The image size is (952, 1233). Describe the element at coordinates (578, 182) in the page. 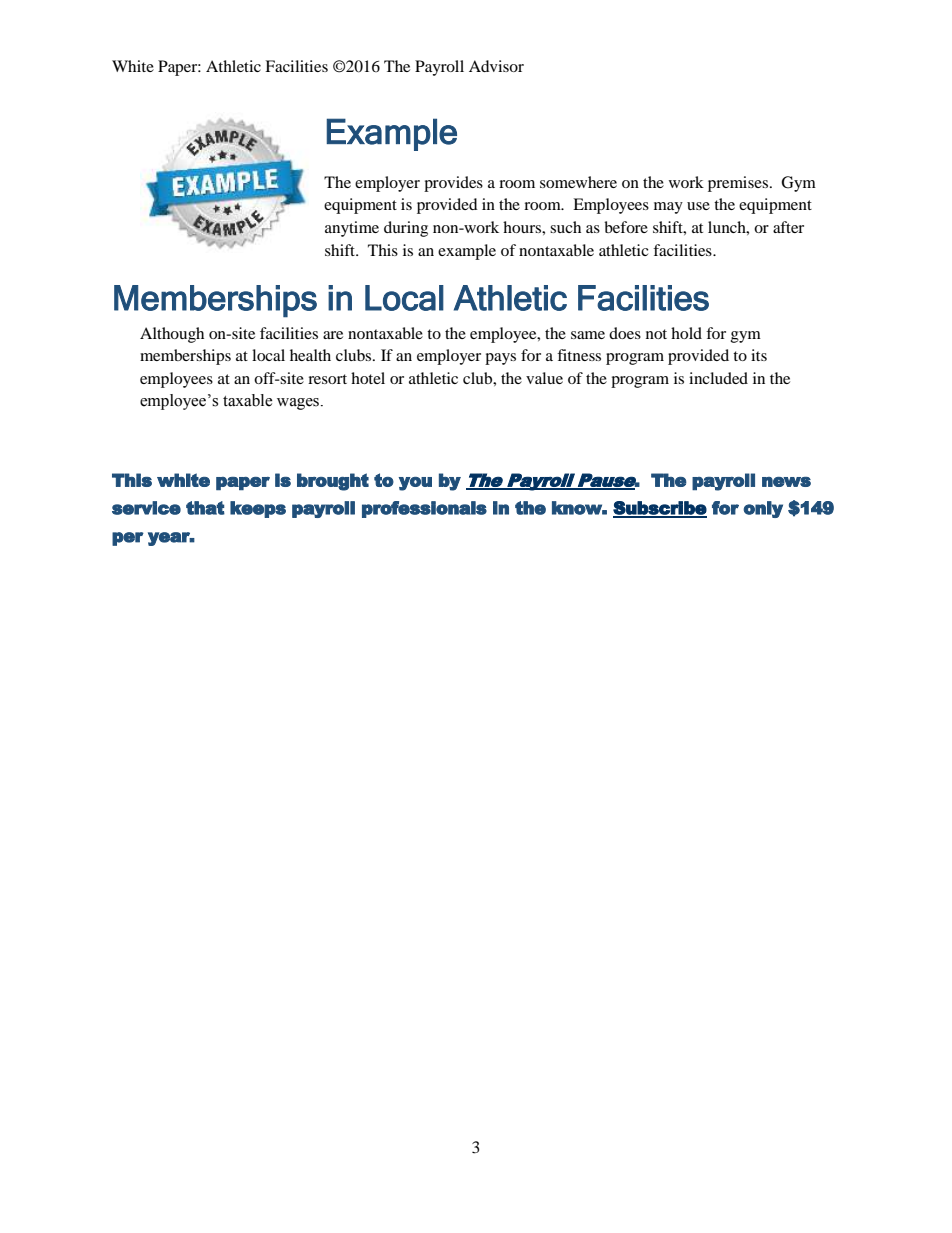

I see `somewhere` at that location.
